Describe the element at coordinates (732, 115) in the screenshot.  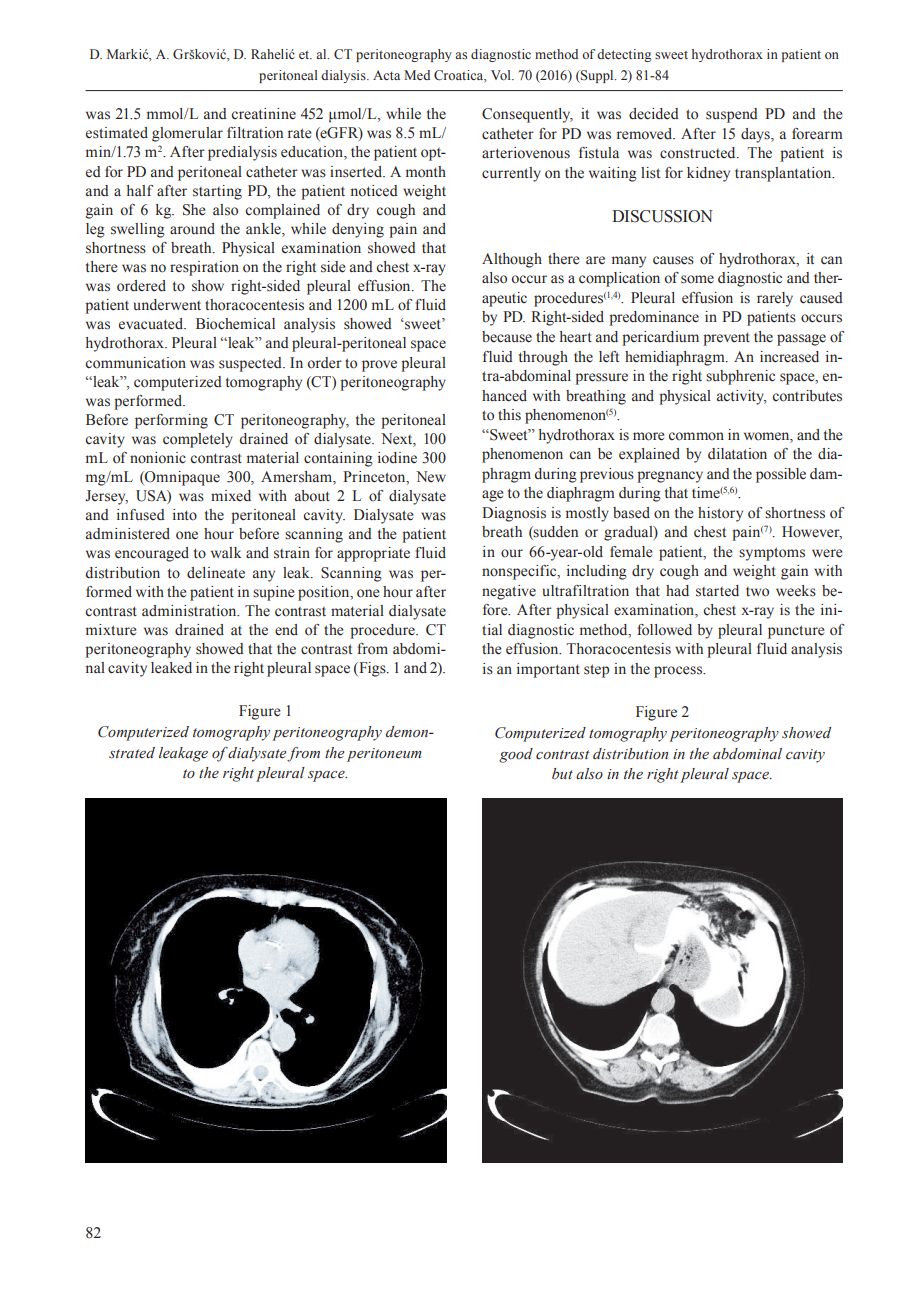
I see `suspend` at that location.
